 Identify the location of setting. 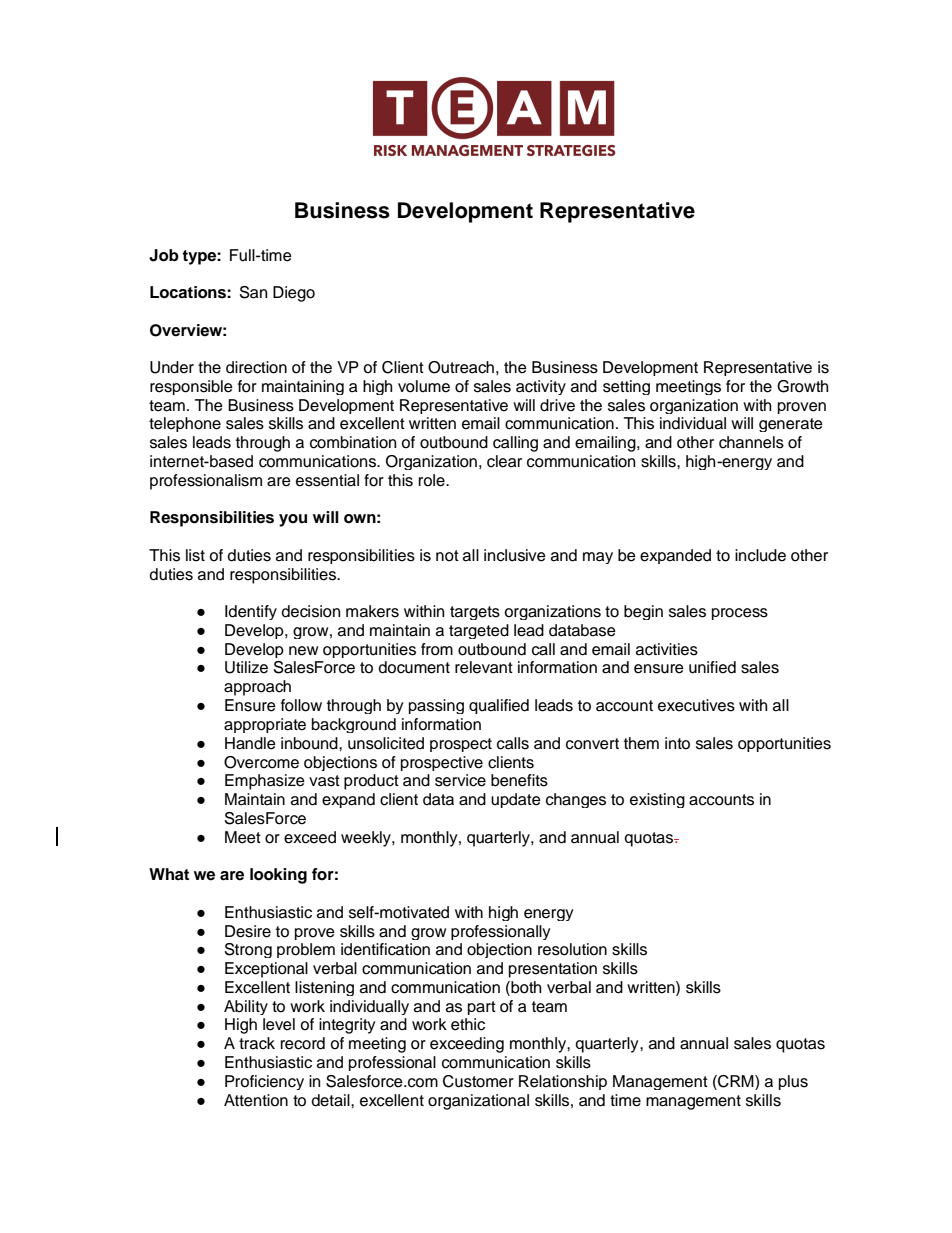
(626, 387).
